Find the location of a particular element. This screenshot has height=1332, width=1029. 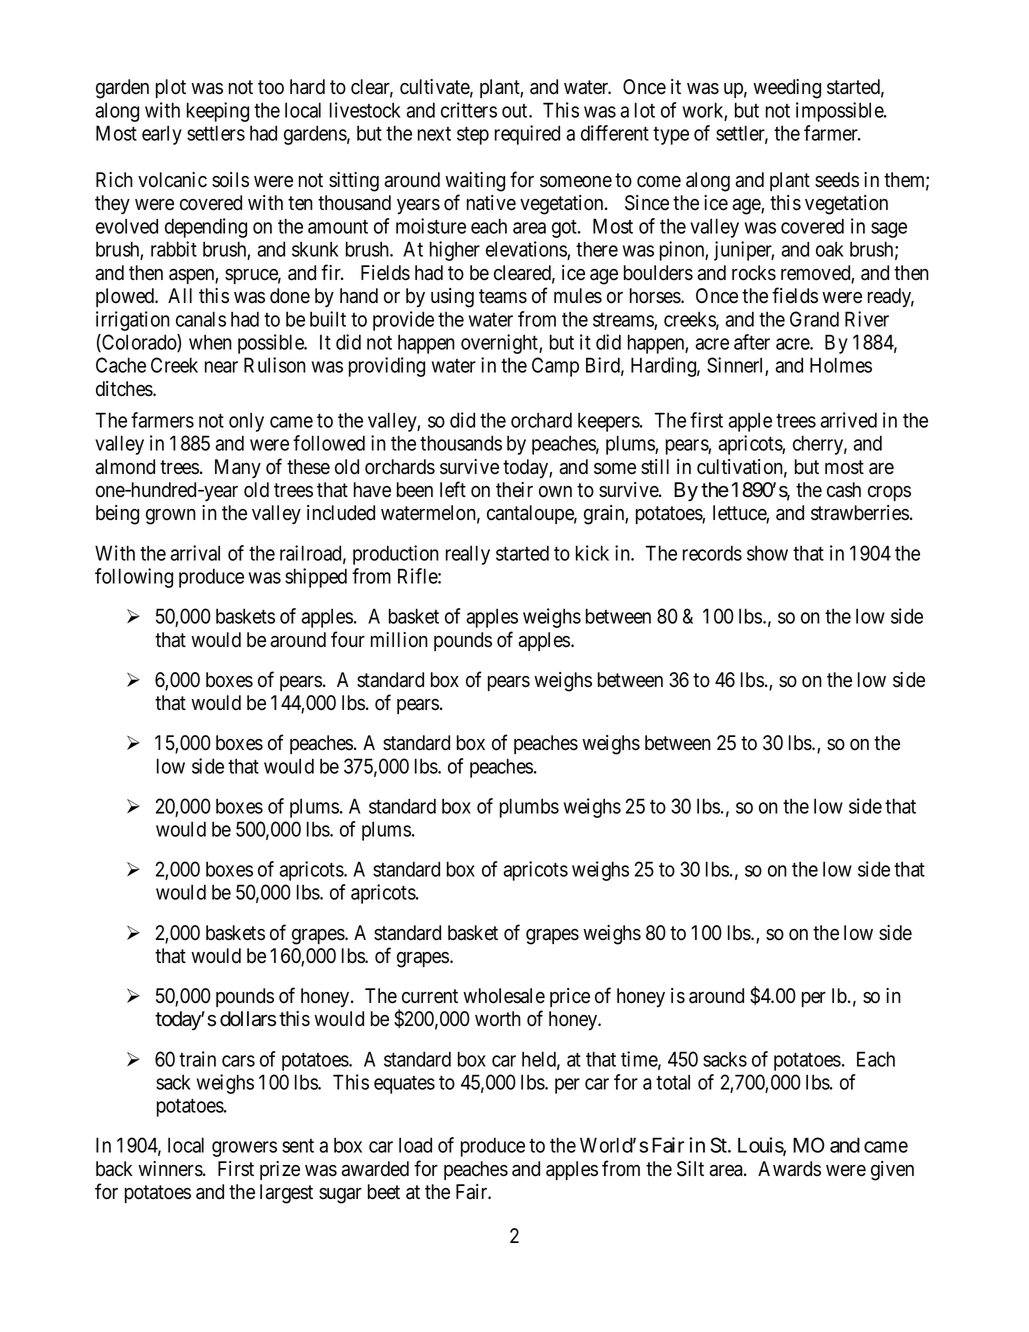

keeping is located at coordinates (218, 112).
